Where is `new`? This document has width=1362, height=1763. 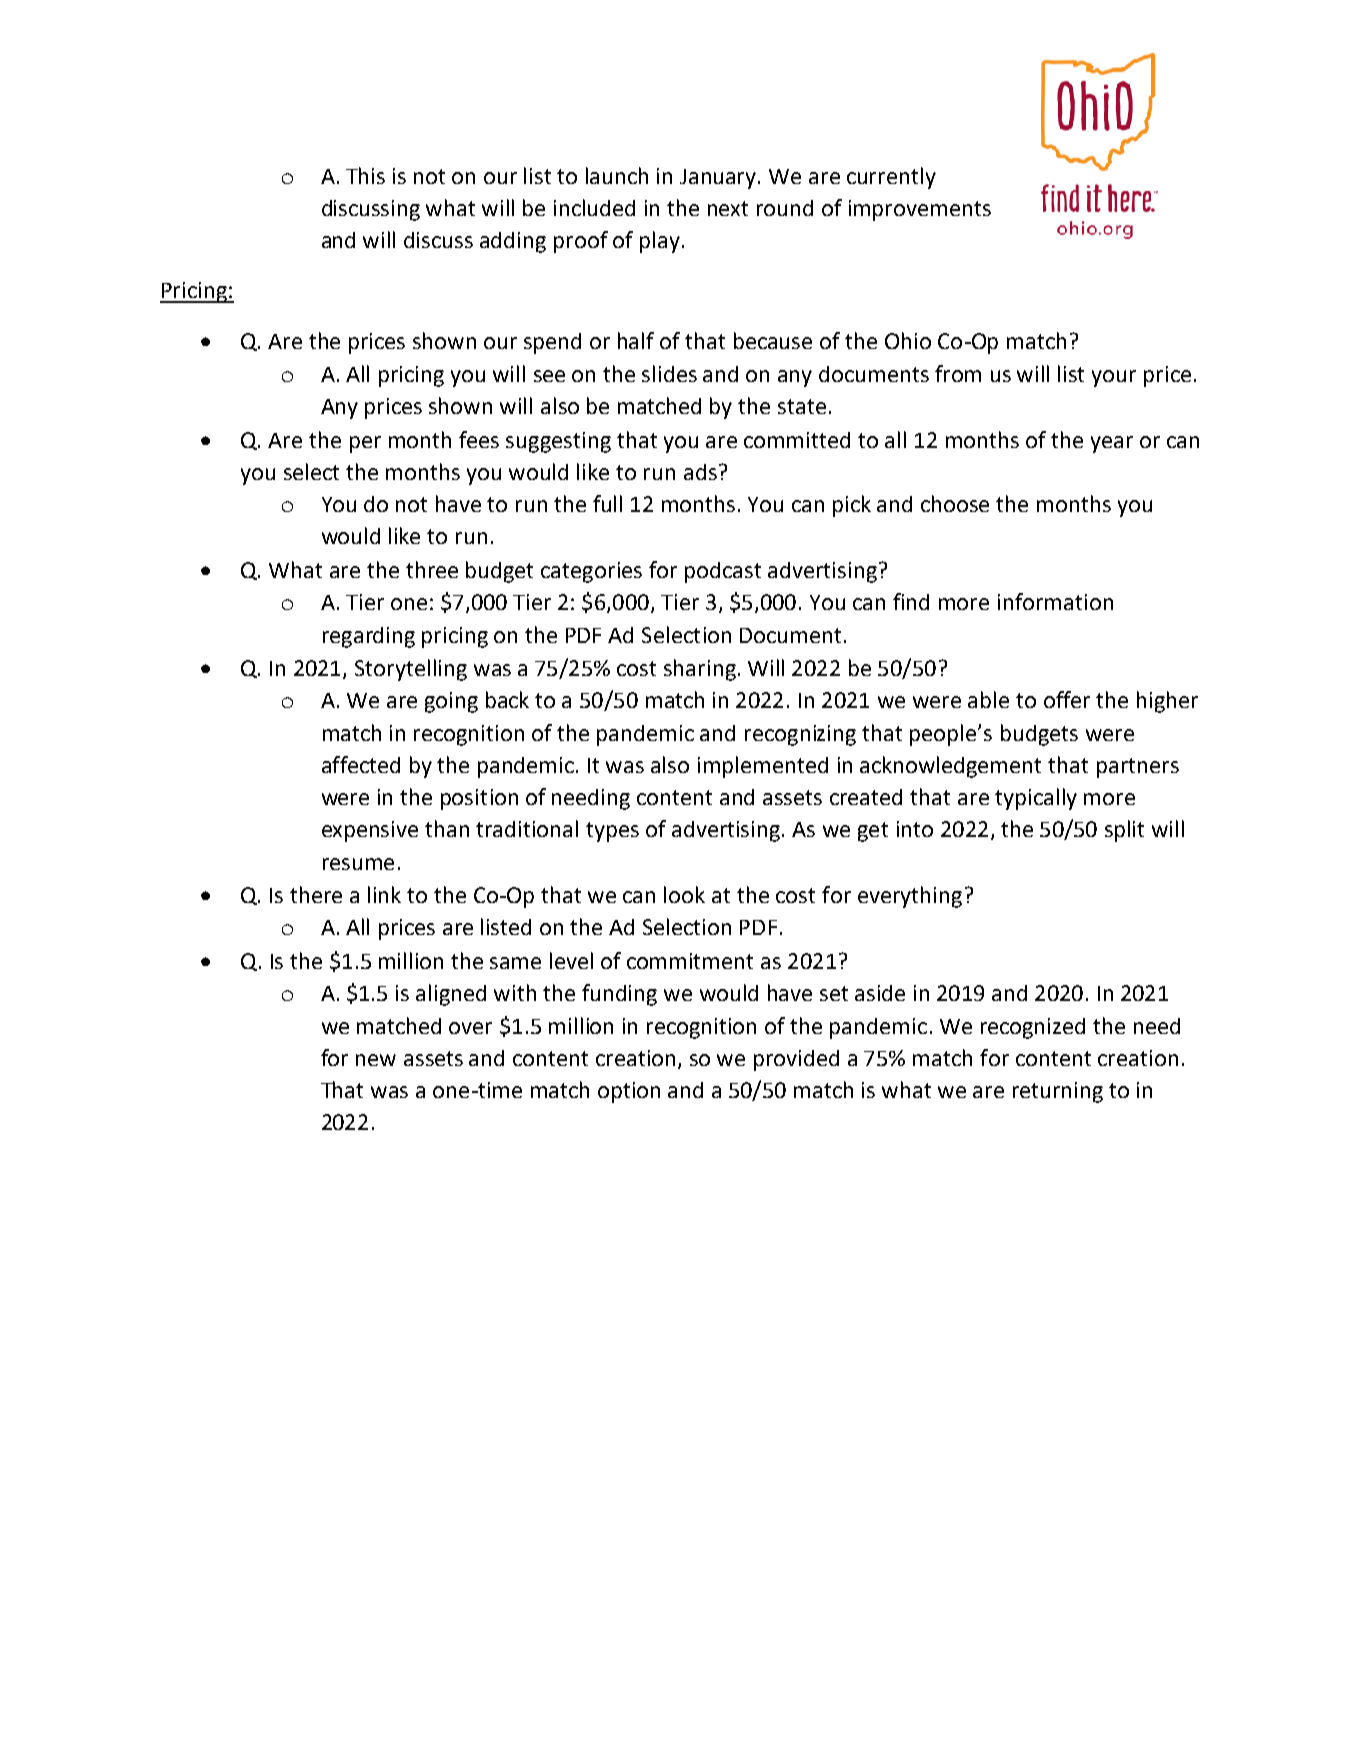 new is located at coordinates (376, 1060).
